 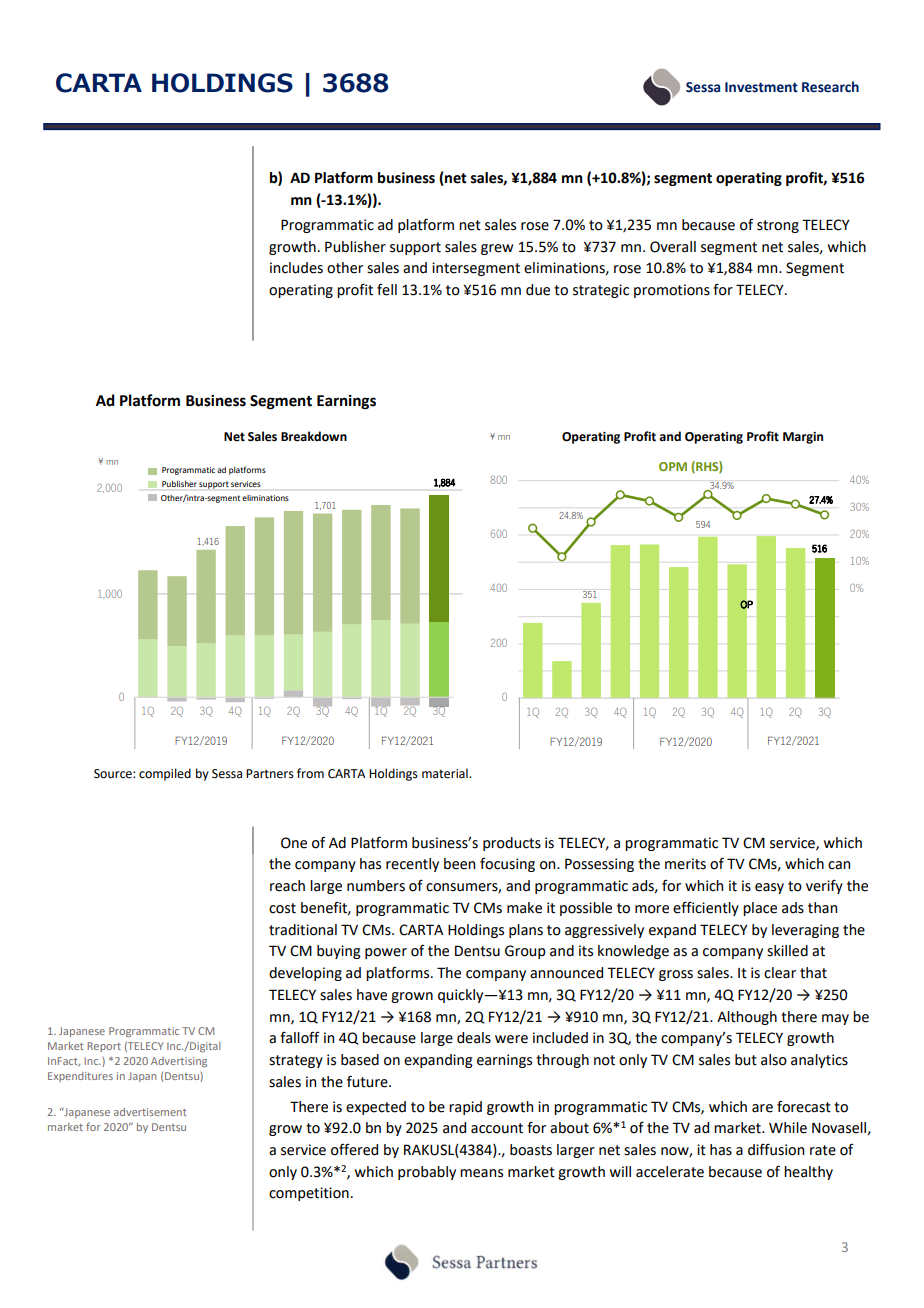 I want to click on means, so click(x=481, y=1173).
